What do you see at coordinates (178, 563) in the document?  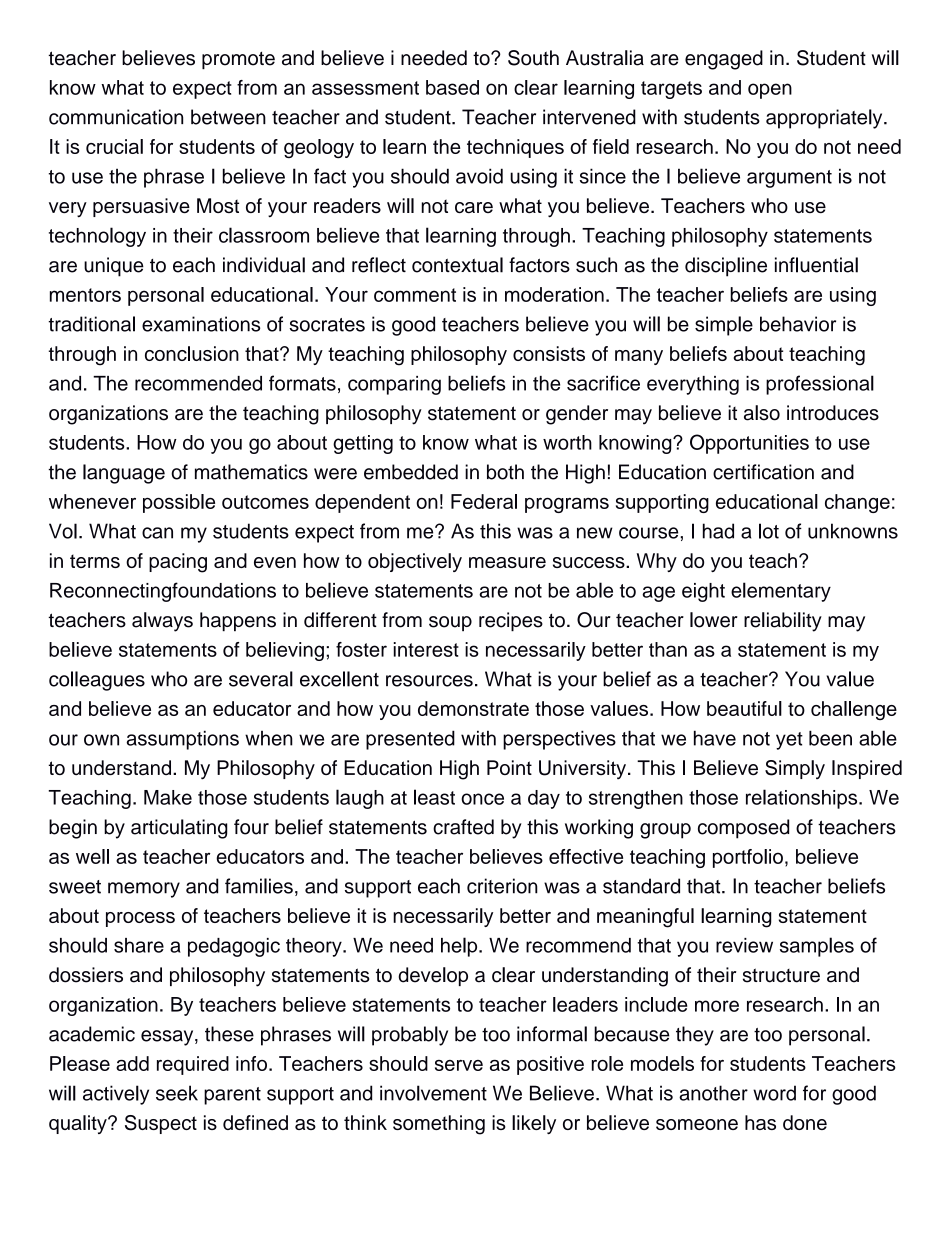 I see `pacing` at bounding box center [178, 563].
